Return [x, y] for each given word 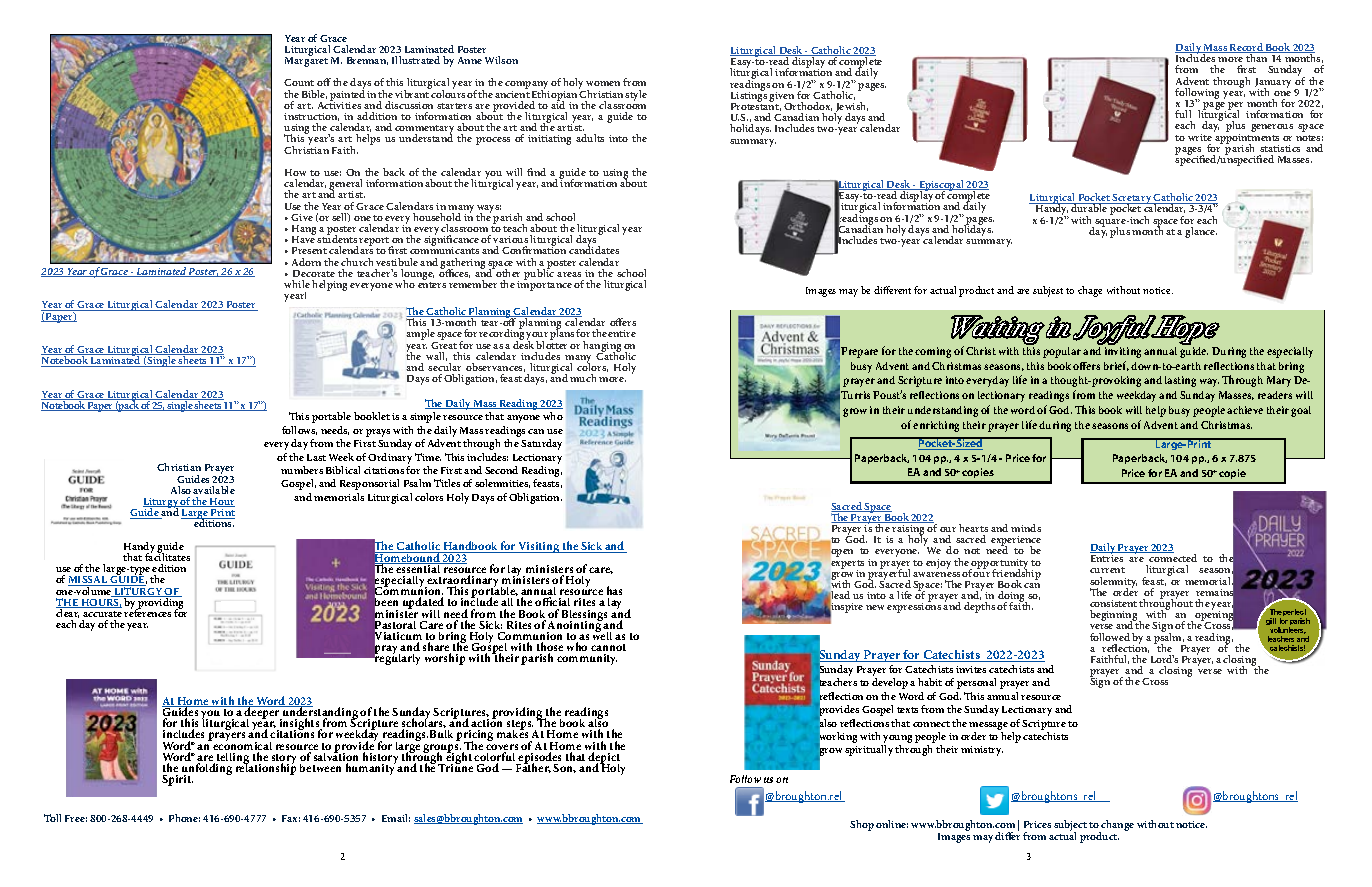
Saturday [541, 444]
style [636, 95]
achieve [1245, 410]
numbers [302, 470]
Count [299, 82]
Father [533, 767]
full [1183, 114]
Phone [184, 818]
